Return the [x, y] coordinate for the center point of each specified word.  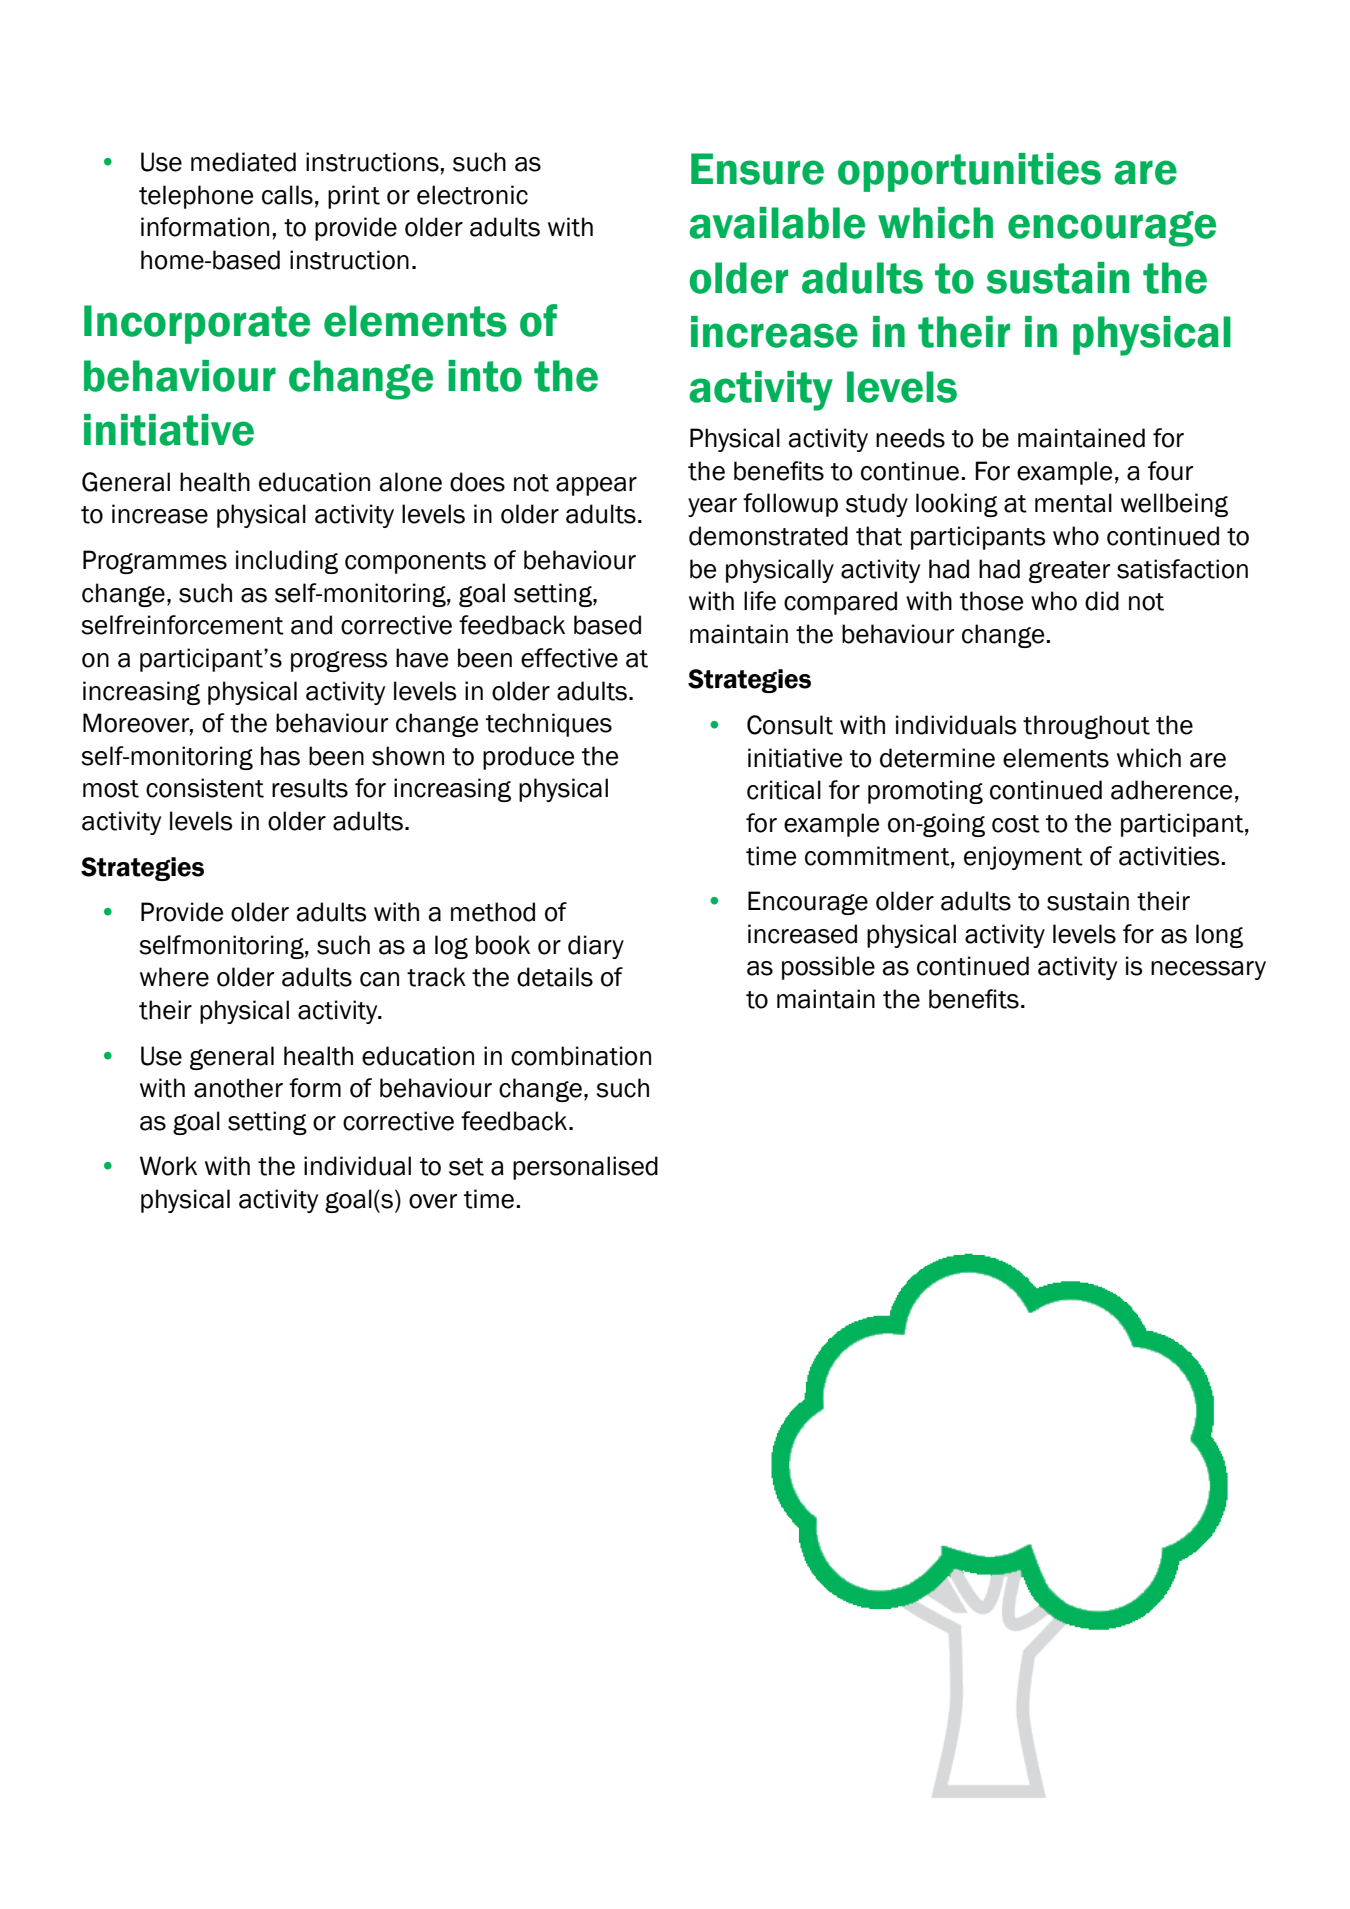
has [280, 756]
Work [168, 1166]
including [287, 562]
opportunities [969, 172]
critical [784, 790]
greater [1069, 572]
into [485, 376]
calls [287, 195]
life [760, 601]
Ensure [757, 169]
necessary [1208, 970]
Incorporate [197, 324]
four [1170, 471]
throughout [1086, 727]
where [174, 977]
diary [596, 947]
